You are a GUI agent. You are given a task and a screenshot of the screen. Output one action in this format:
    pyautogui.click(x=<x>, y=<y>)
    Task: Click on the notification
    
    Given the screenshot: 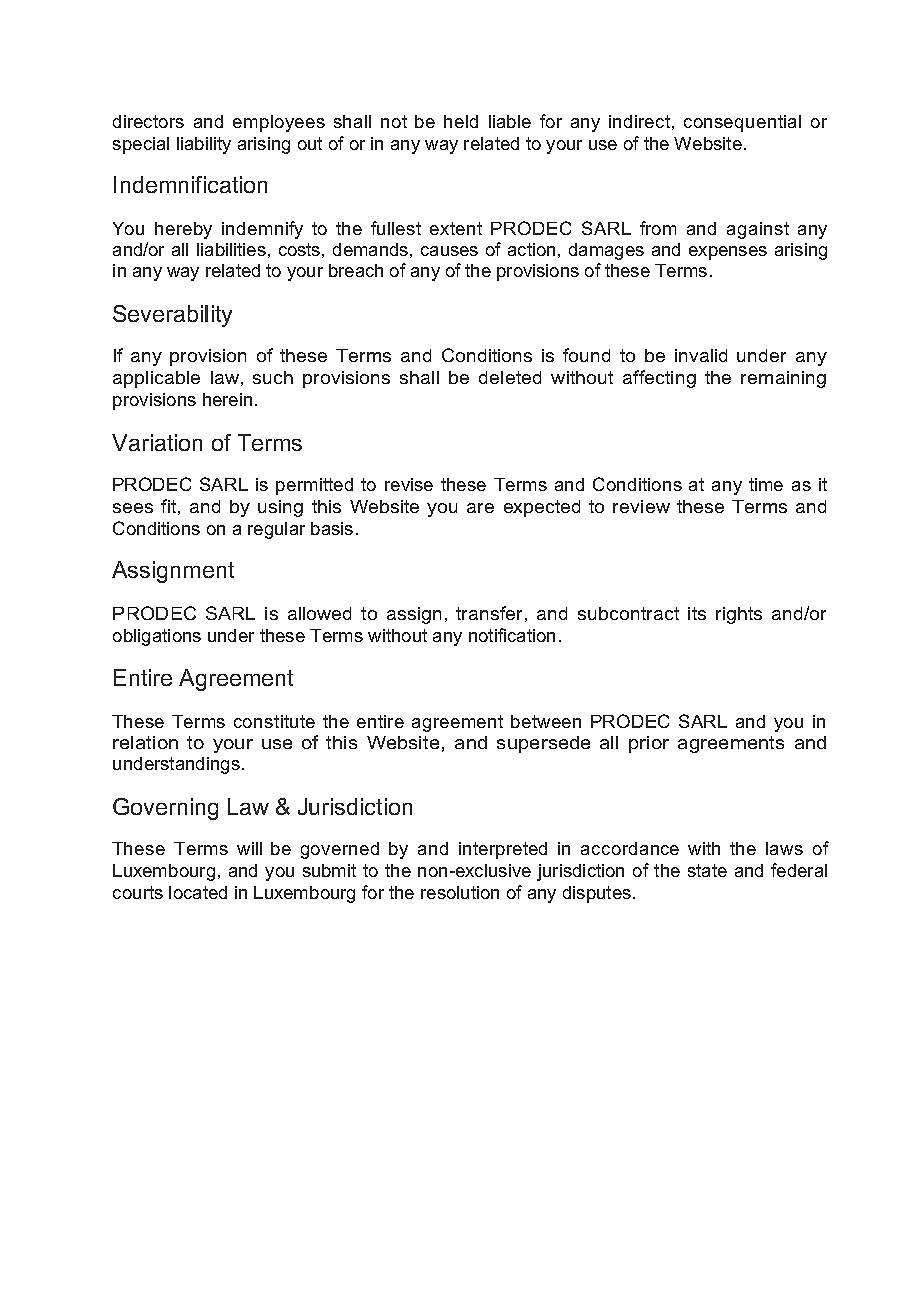 What is the action you would take?
    pyautogui.click(x=512, y=635)
